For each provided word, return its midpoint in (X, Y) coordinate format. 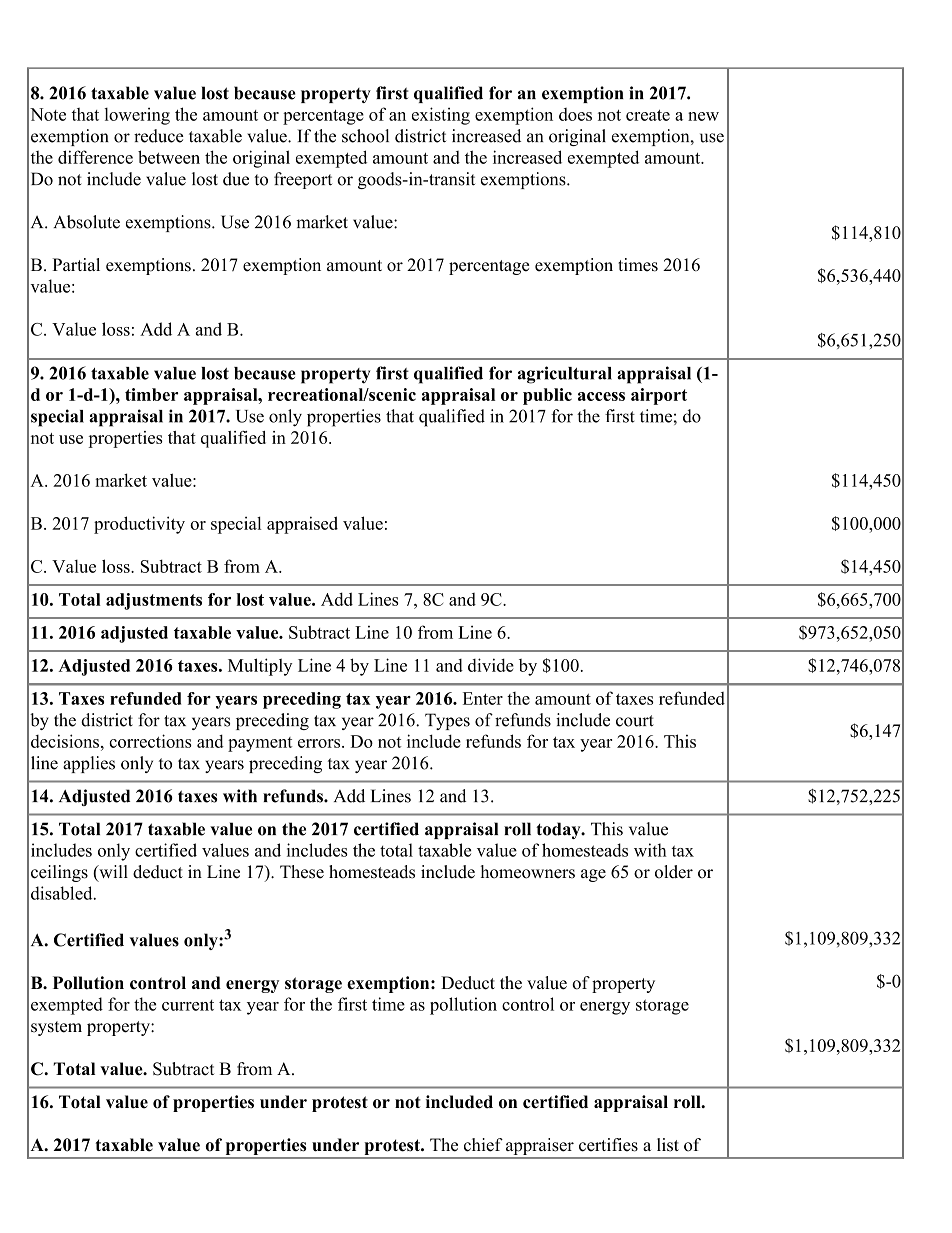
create (648, 115)
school (365, 136)
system (56, 1028)
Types (447, 721)
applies (89, 764)
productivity (139, 525)
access (601, 396)
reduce (159, 136)
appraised (302, 525)
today (559, 830)
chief (483, 1145)
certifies (608, 1145)
